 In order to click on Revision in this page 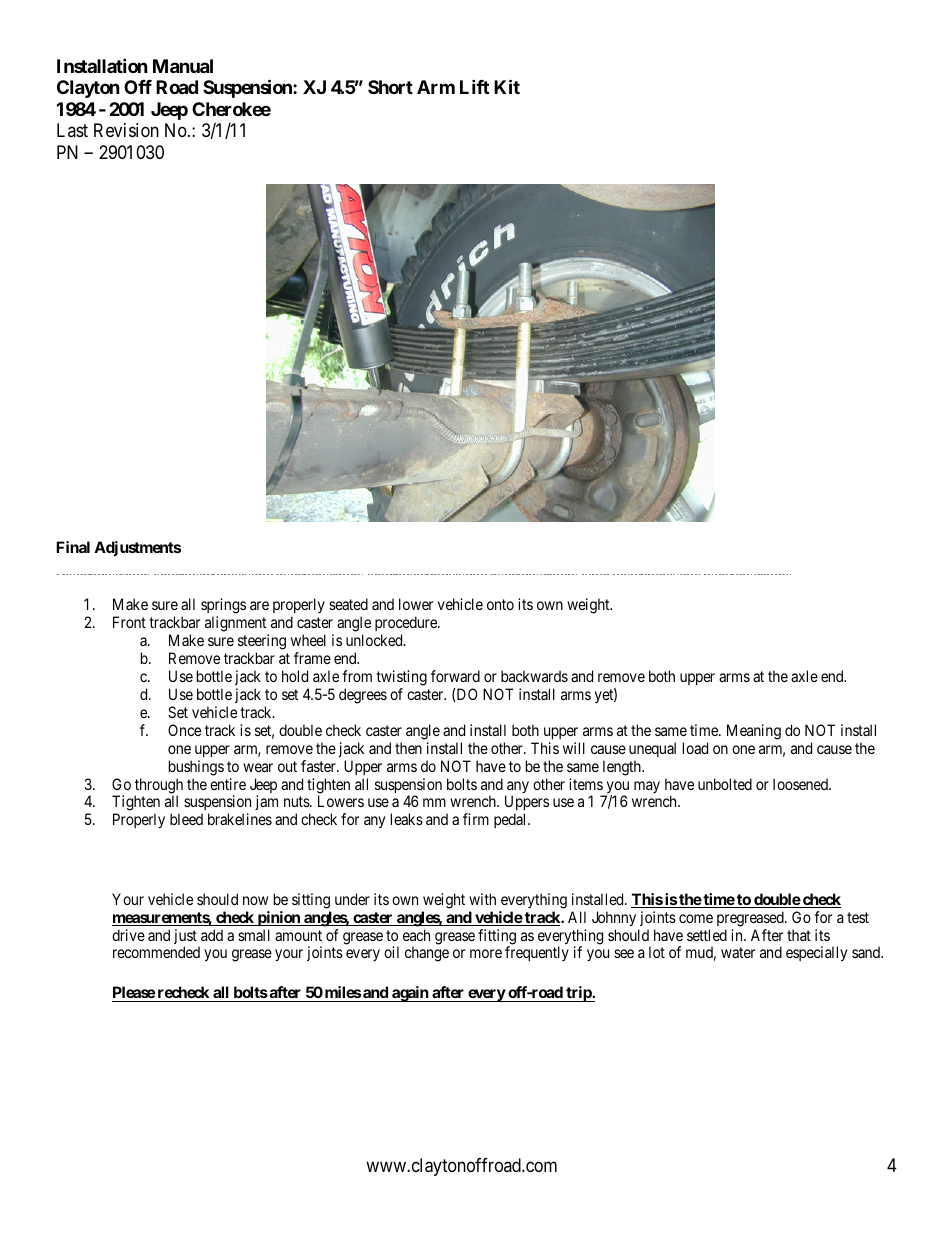, I will do `click(126, 130)`.
